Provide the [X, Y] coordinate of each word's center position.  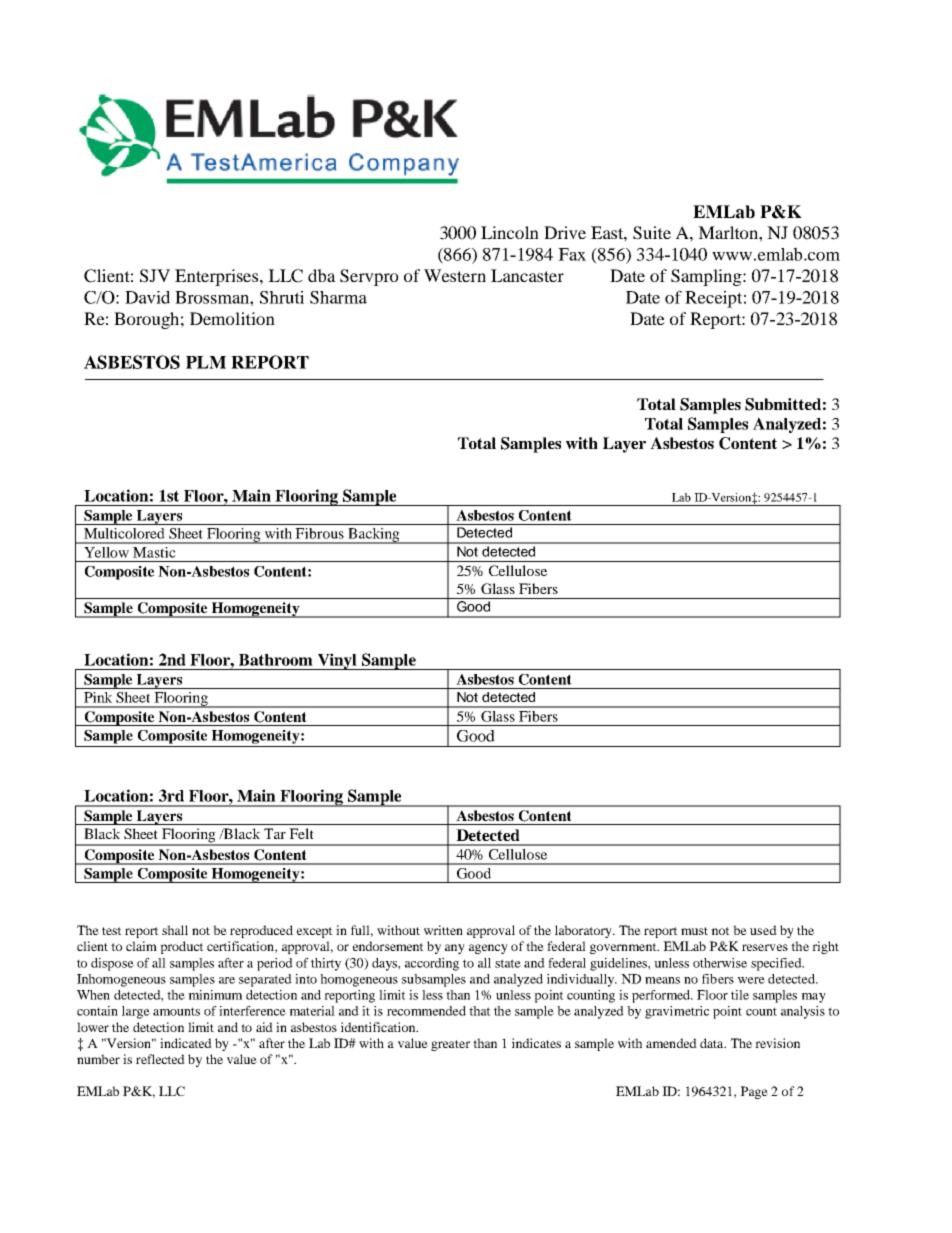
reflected [160, 1059]
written [443, 930]
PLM [206, 362]
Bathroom [276, 660]
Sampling [707, 277]
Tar [275, 833]
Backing [374, 536]
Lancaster [527, 275]
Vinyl [337, 661]
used [763, 930]
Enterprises [218, 277]
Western [455, 275]
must [694, 931]
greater [450, 1045]
